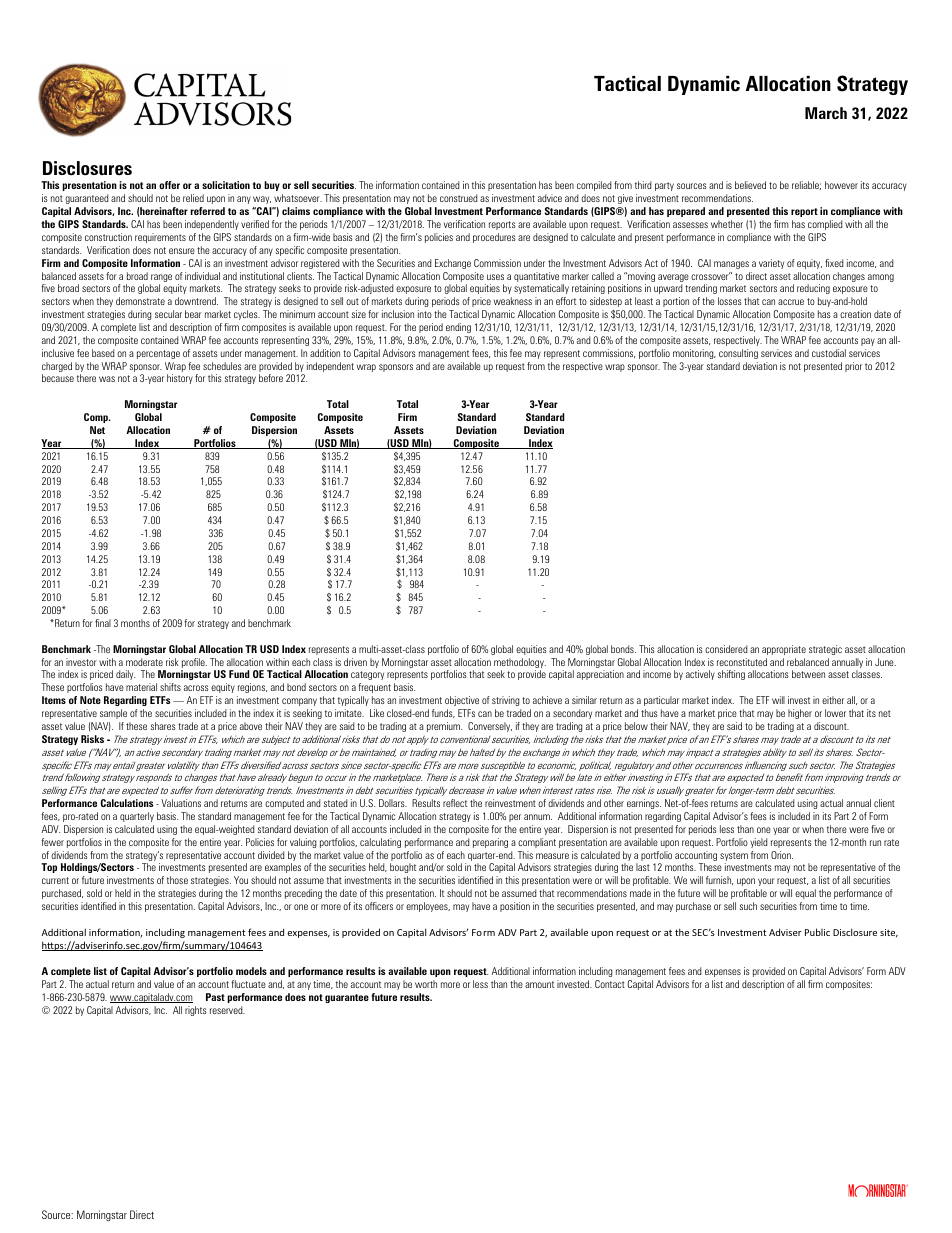 This screenshot has height=1233, width=952. I want to click on offer, so click(169, 185).
